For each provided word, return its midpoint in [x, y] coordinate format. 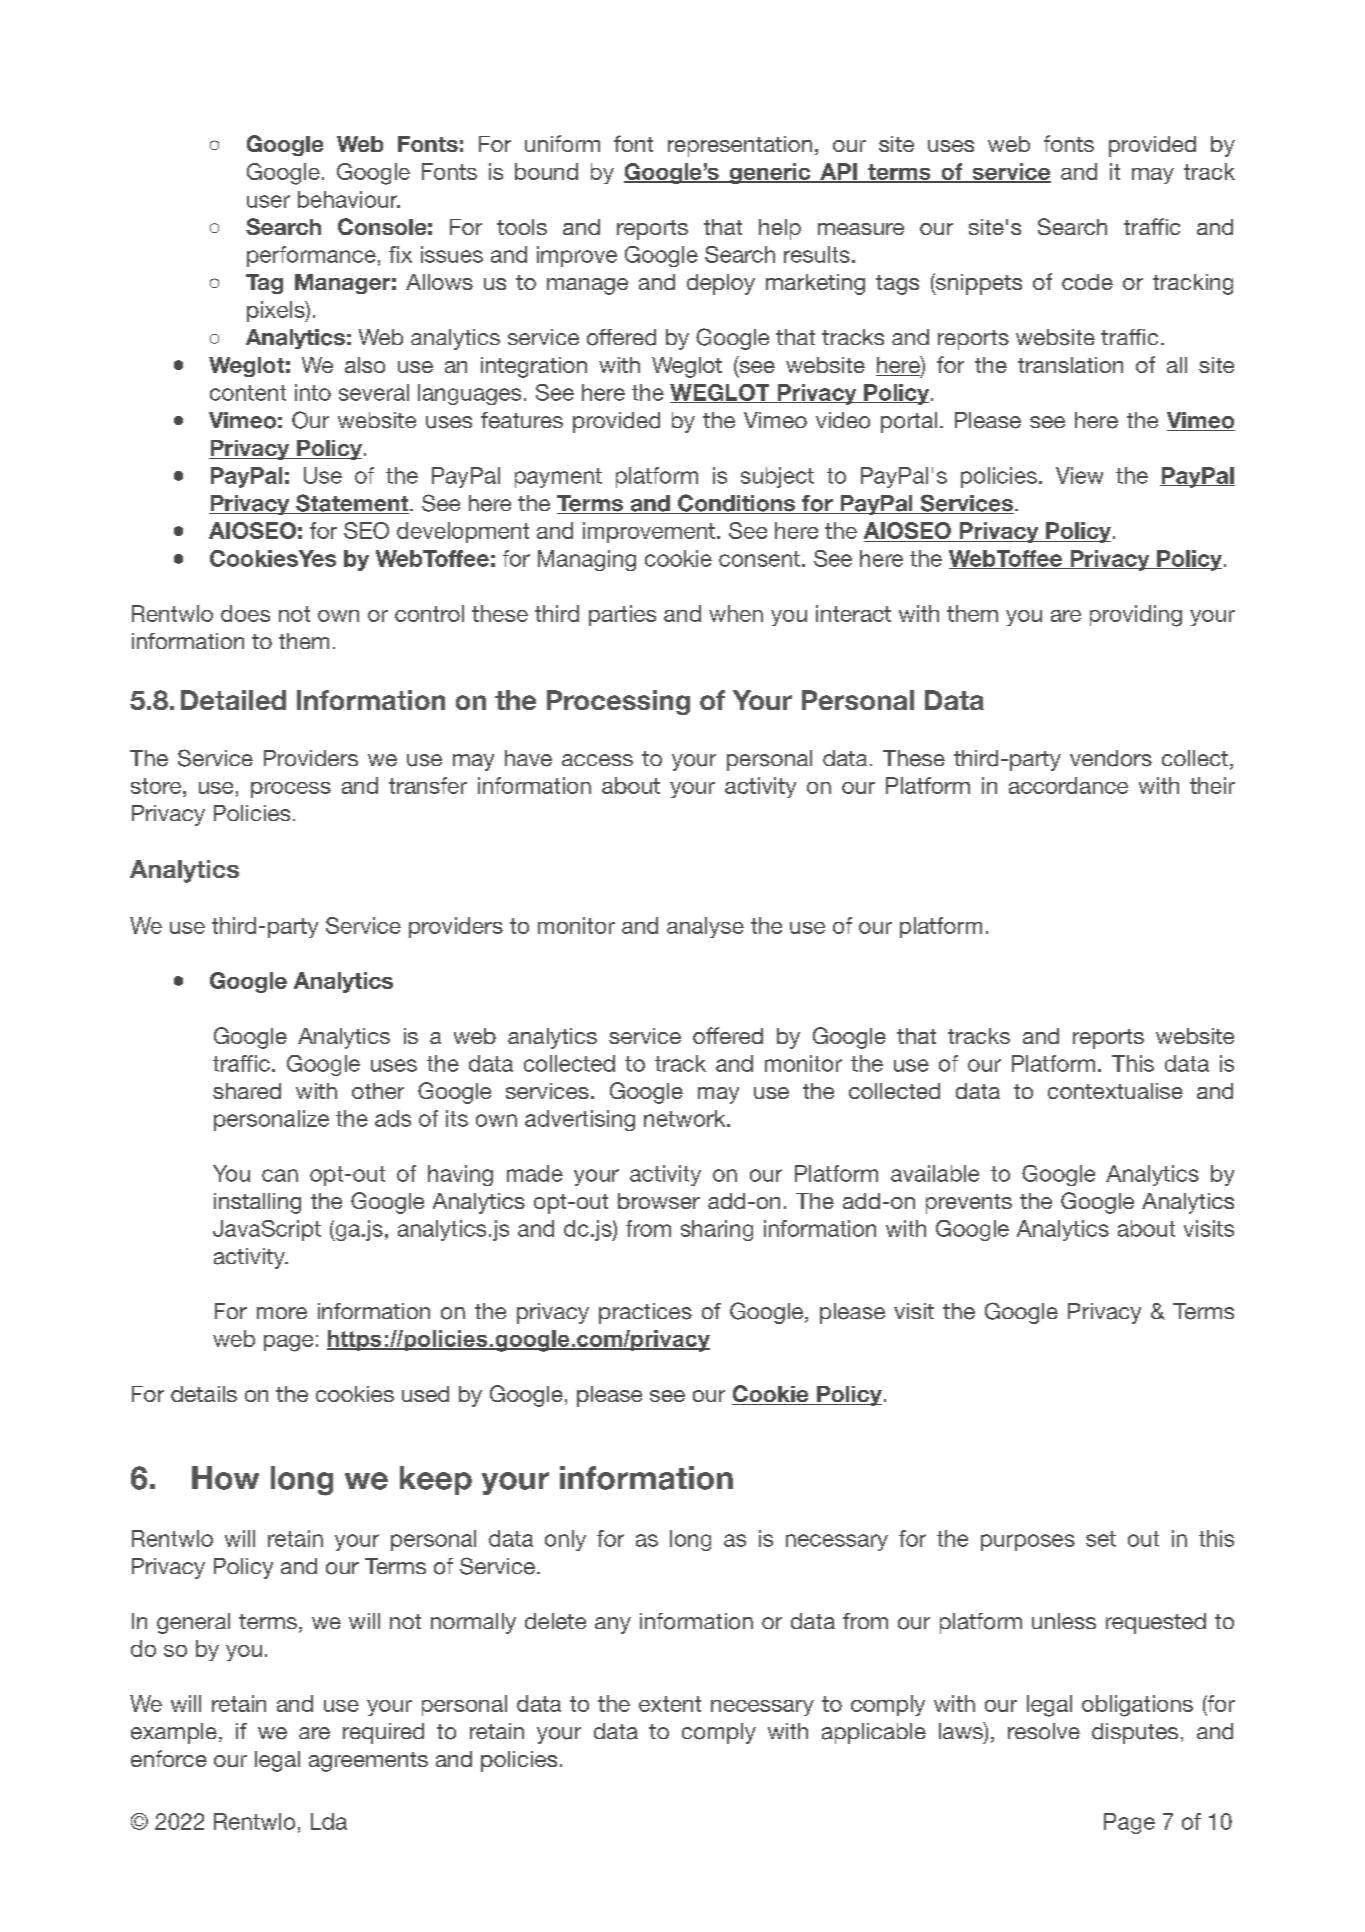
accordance [1068, 785]
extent [670, 1704]
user [268, 201]
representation [740, 146]
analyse [705, 927]
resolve [1044, 1731]
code [1087, 282]
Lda [329, 1821]
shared [247, 1091]
